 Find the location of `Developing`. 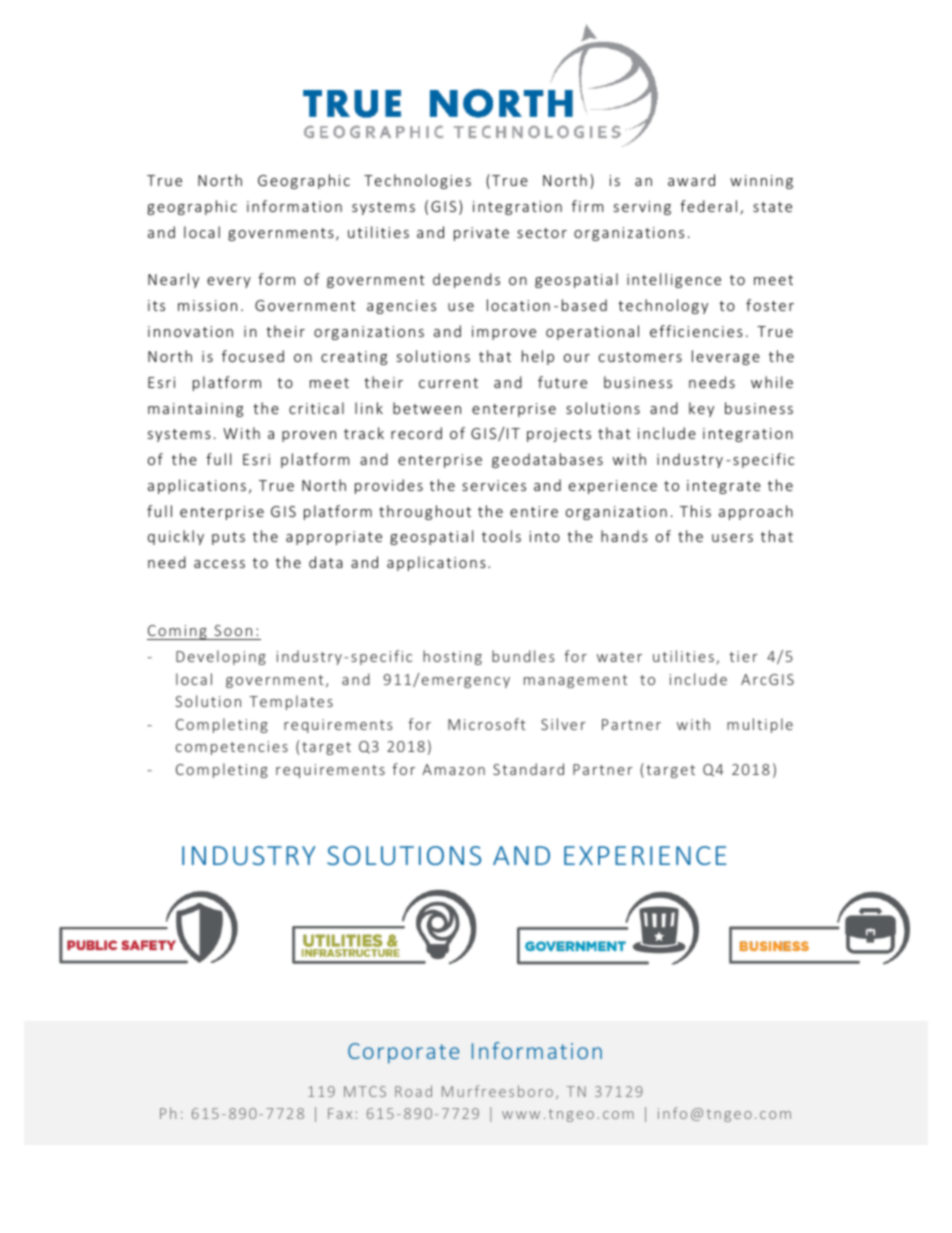

Developing is located at coordinates (221, 657).
